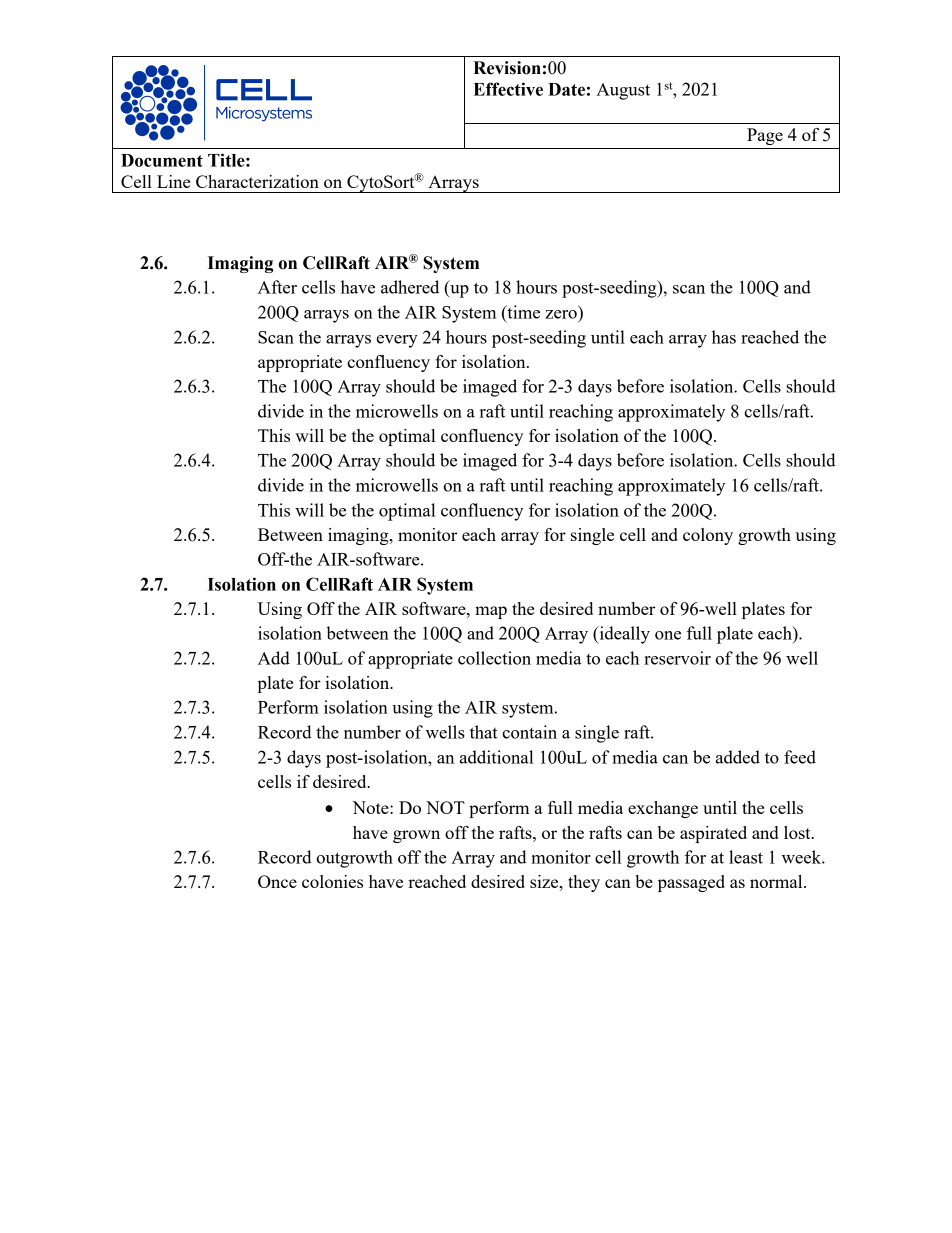 The width and height of the screenshot is (952, 1233). What do you see at coordinates (765, 136) in the screenshot?
I see `Page` at bounding box center [765, 136].
